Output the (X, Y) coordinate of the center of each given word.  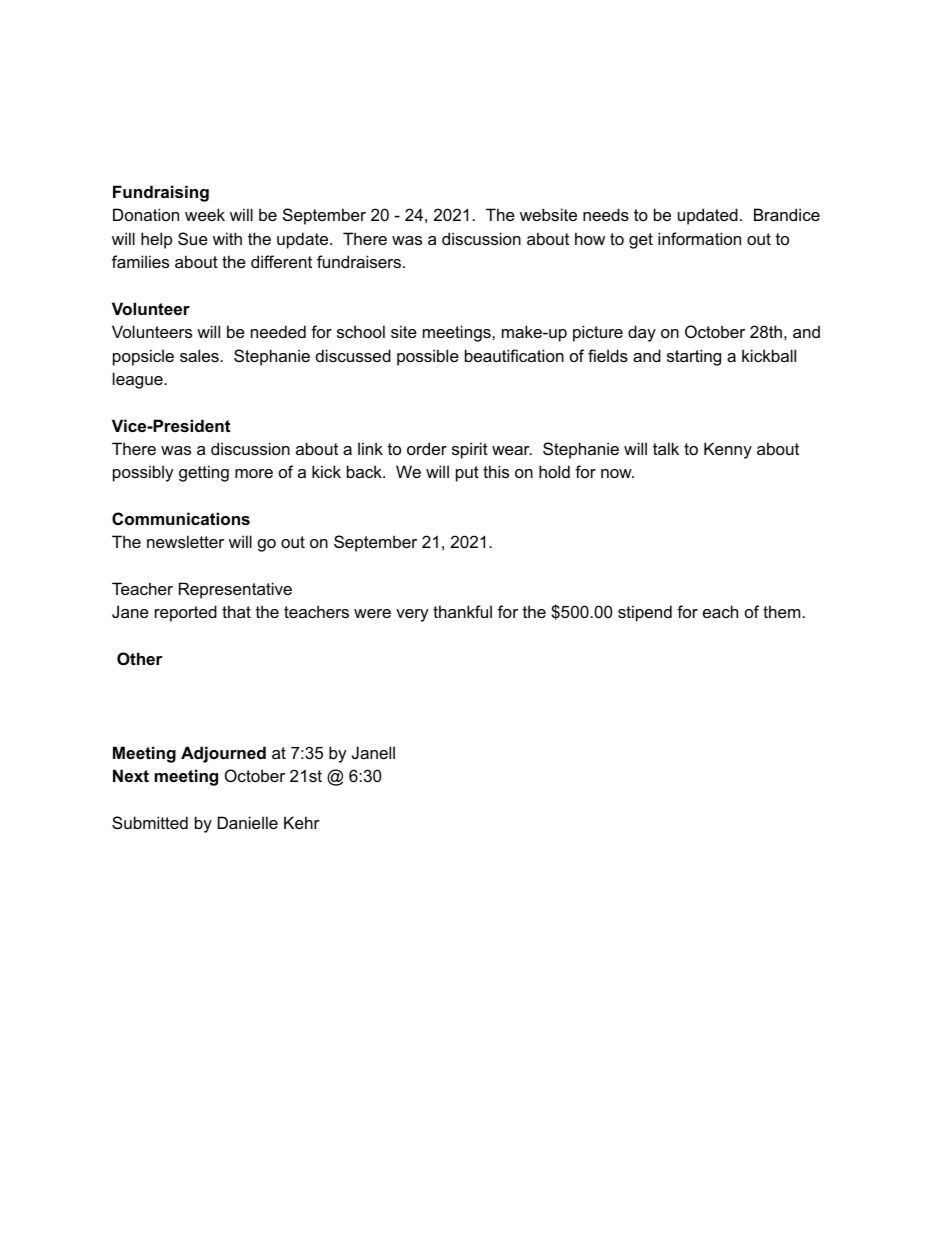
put (467, 474)
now (617, 473)
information (699, 238)
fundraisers (359, 261)
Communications (181, 518)
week (205, 214)
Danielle (248, 822)
